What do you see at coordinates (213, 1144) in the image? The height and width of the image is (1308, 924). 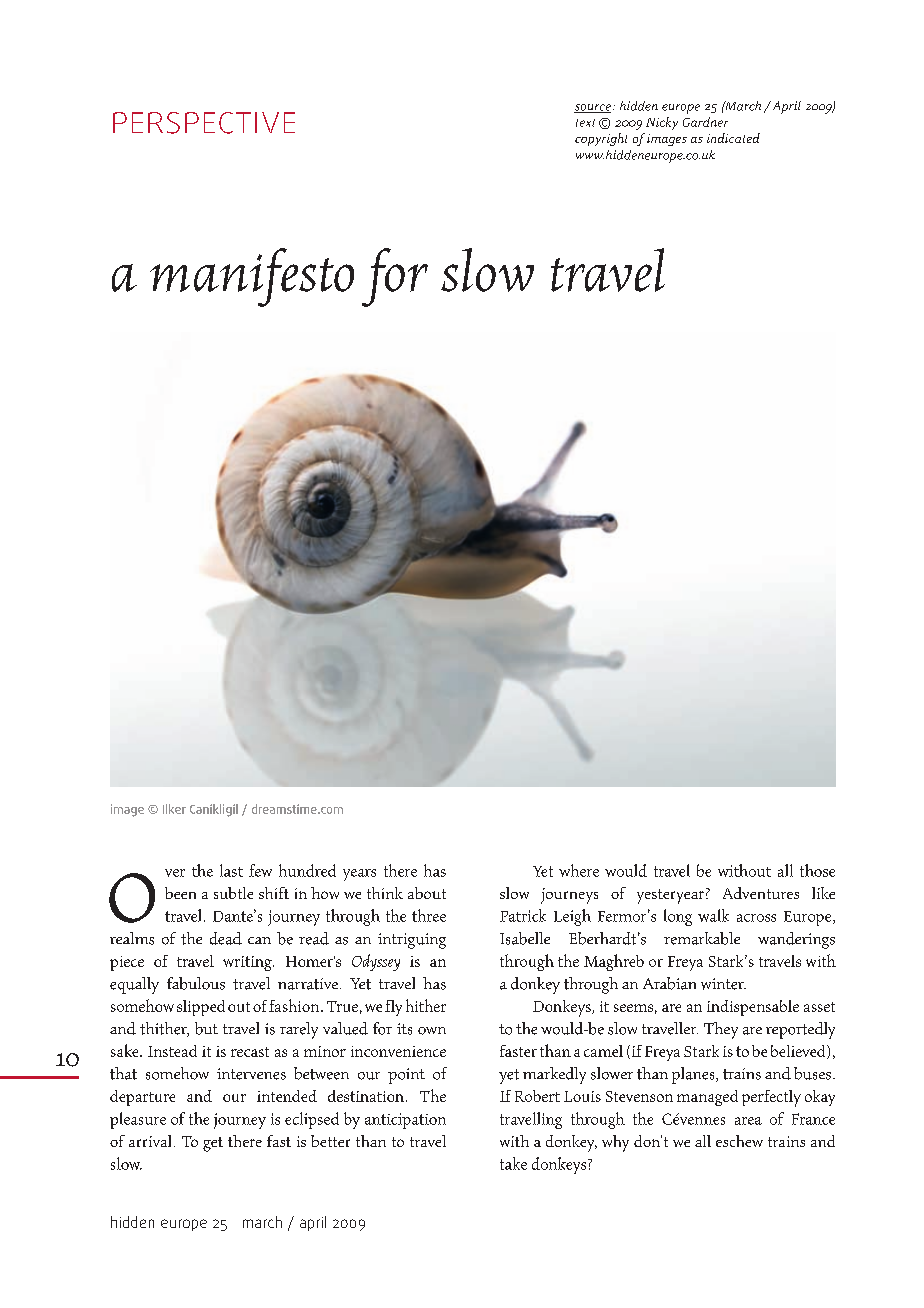 I see `get` at bounding box center [213, 1144].
